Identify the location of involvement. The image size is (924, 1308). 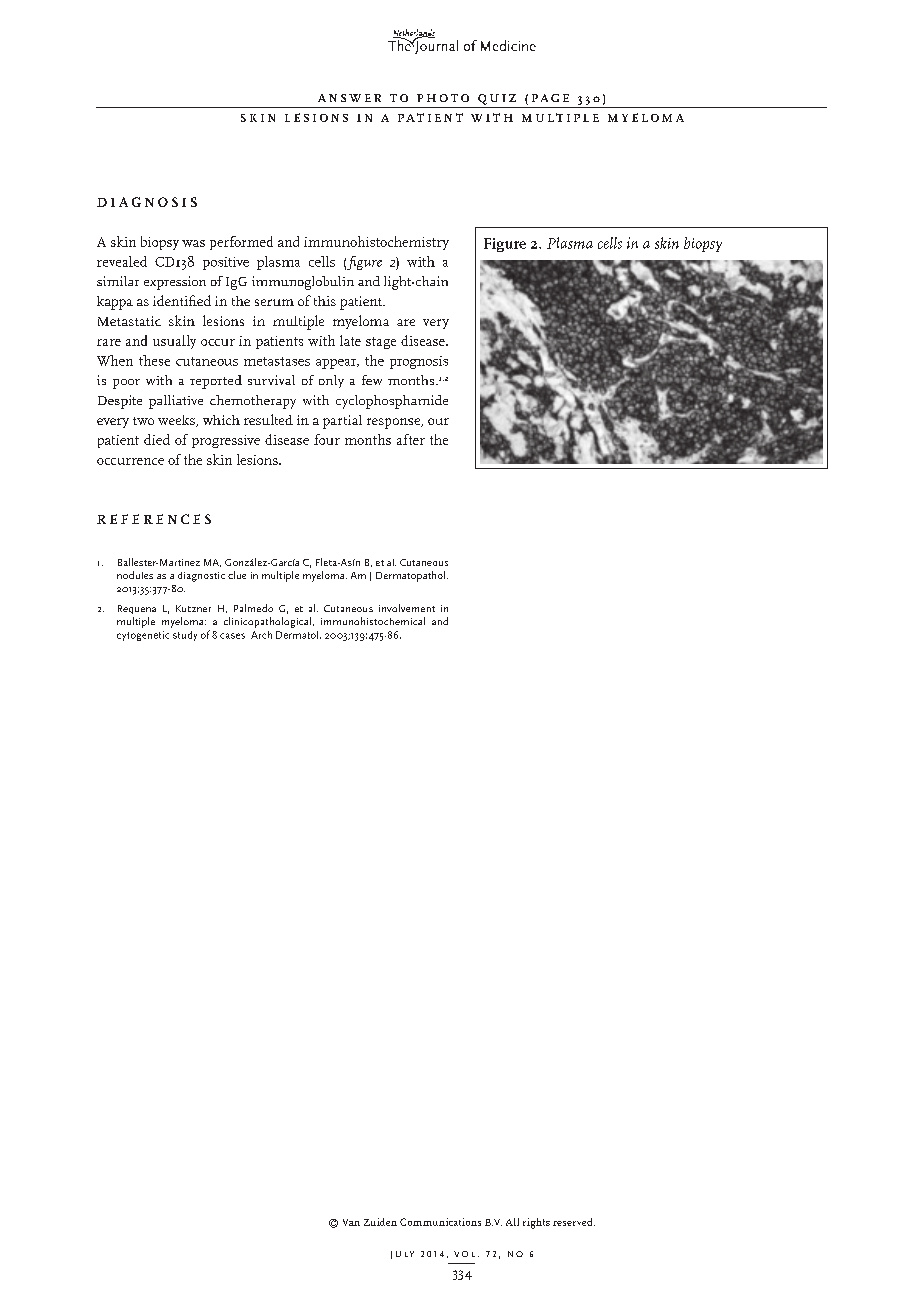
(407, 608).
